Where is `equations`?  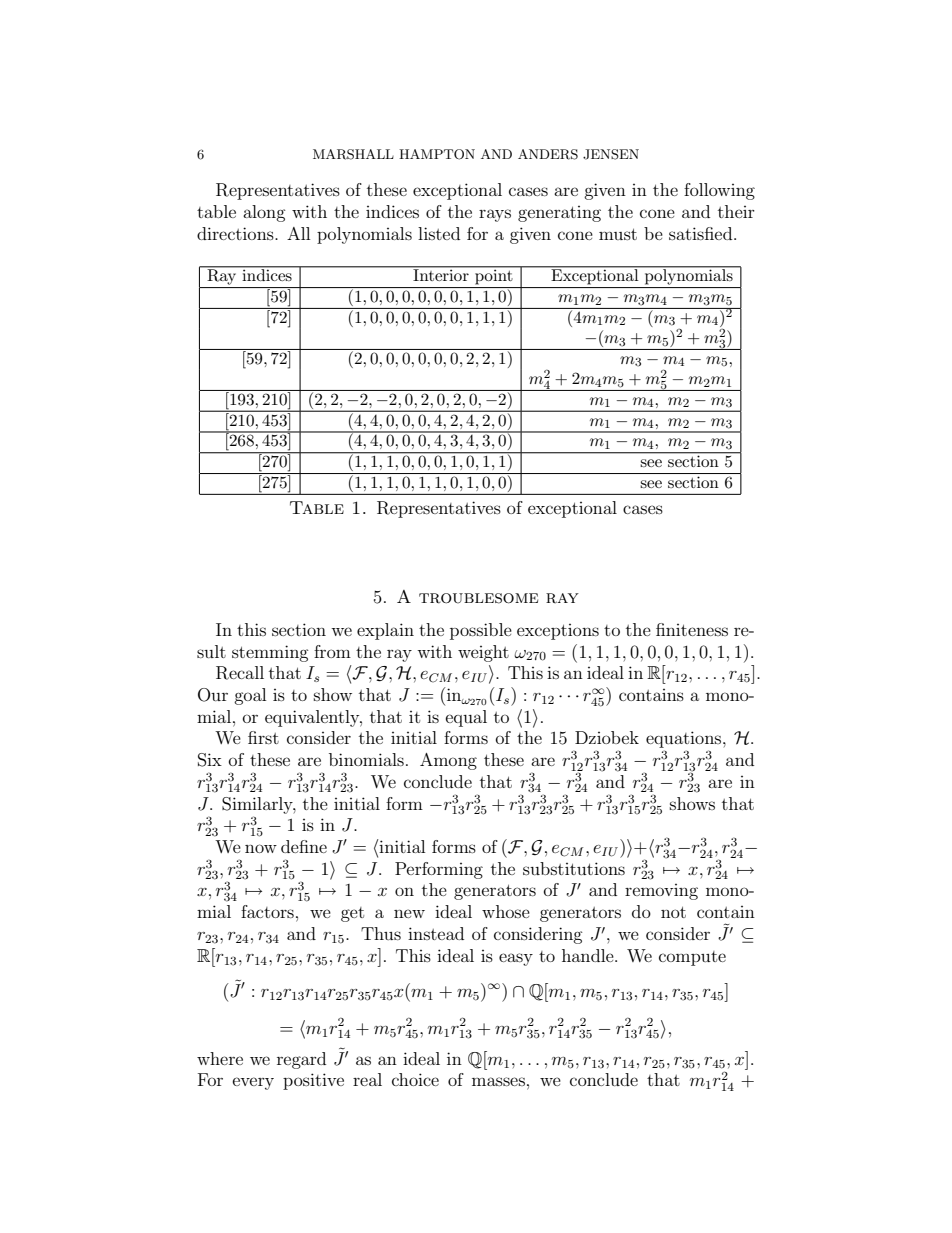
equations is located at coordinates (685, 739).
